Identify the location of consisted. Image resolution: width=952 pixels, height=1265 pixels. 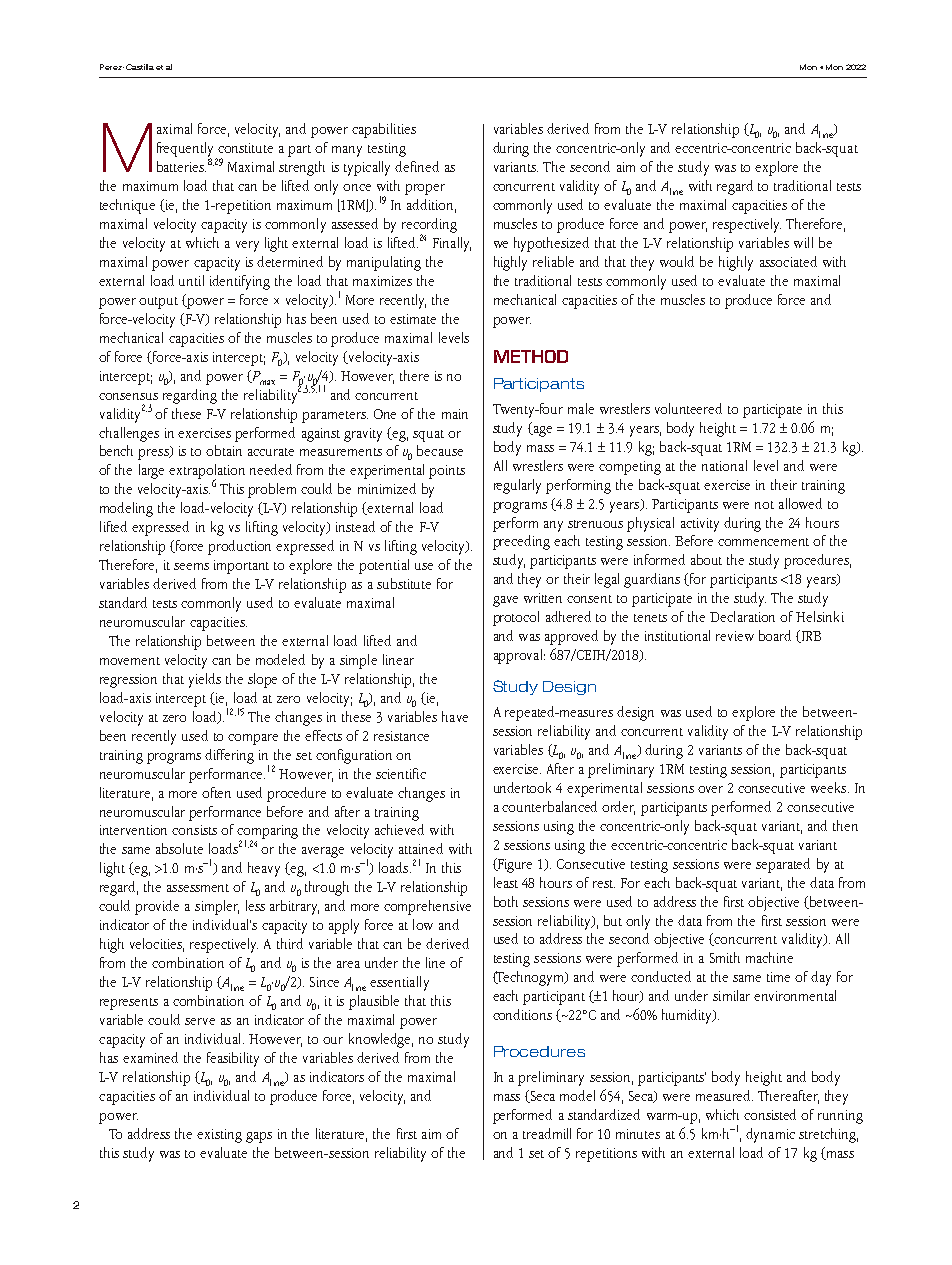
(770, 1114).
